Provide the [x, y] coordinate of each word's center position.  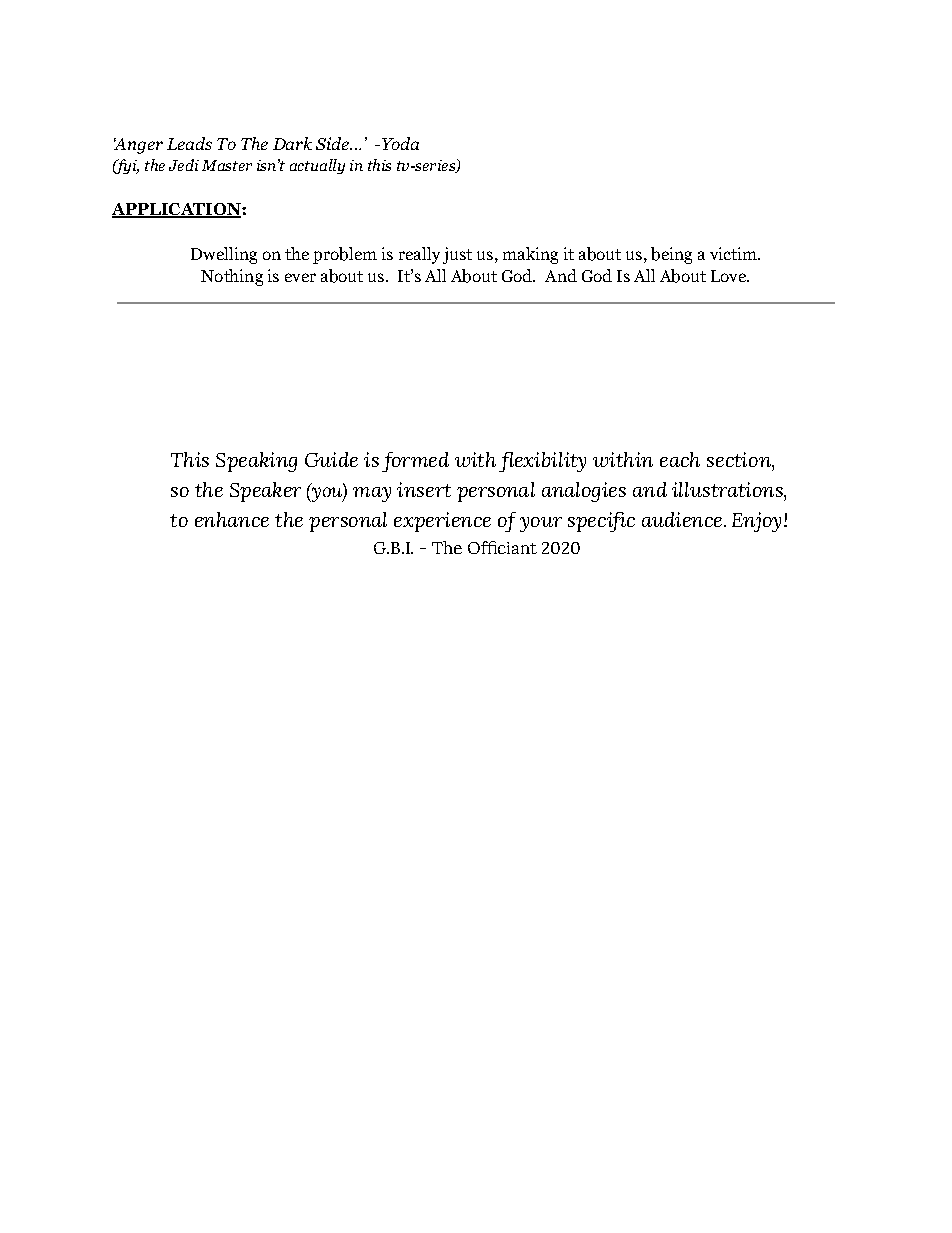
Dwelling [224, 255]
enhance [232, 519]
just [457, 255]
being [671, 255]
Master [227, 165]
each [680, 459]
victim [734, 253]
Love [729, 276]
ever [300, 277]
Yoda [399, 143]
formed [415, 462]
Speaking [256, 462]
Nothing [232, 277]
